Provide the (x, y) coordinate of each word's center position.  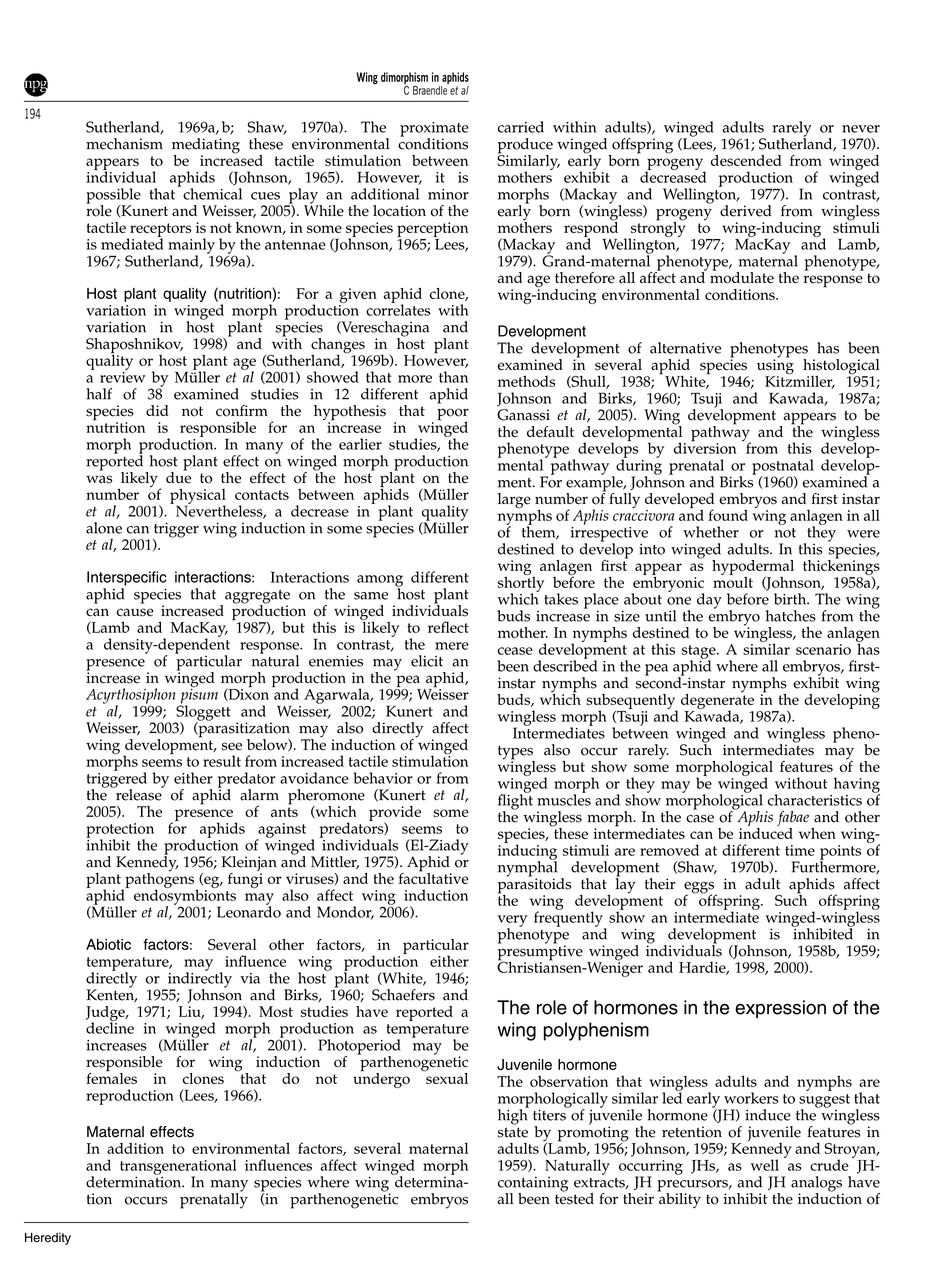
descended (746, 160)
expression (780, 1009)
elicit (427, 661)
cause (135, 612)
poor (453, 415)
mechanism (124, 144)
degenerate (717, 701)
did (157, 410)
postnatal (783, 468)
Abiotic (108, 944)
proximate (434, 130)
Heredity (48, 1239)
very (512, 922)
